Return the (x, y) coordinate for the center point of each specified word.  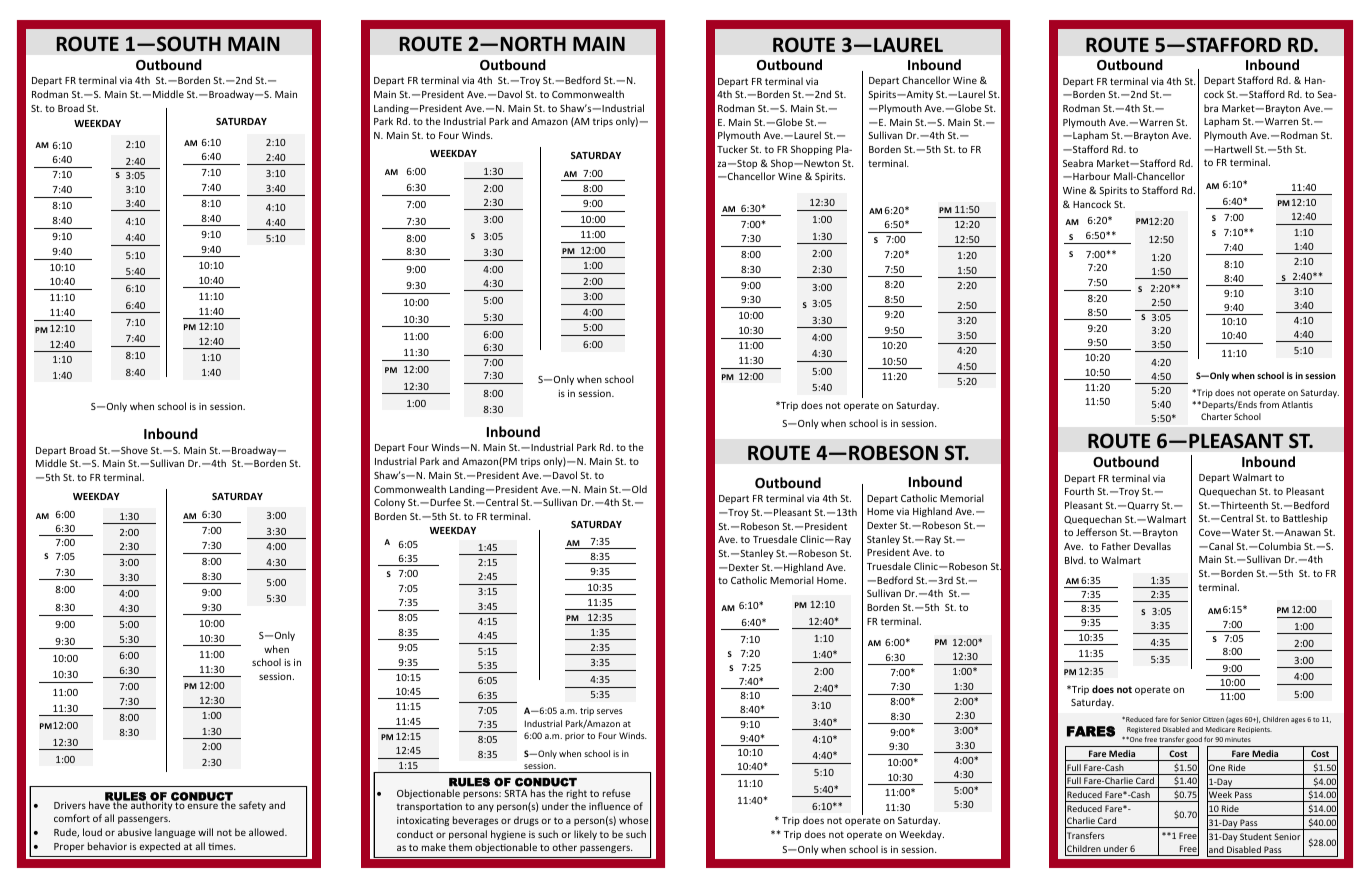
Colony (389, 503)
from (1269, 404)
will (205, 832)
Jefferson (1096, 532)
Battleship (1305, 519)
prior (575, 736)
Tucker (732, 149)
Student (1256, 836)
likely (585, 835)
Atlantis (1297, 404)
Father (1116, 546)
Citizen (1213, 719)
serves (610, 711)
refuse (616, 793)
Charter (1216, 416)
